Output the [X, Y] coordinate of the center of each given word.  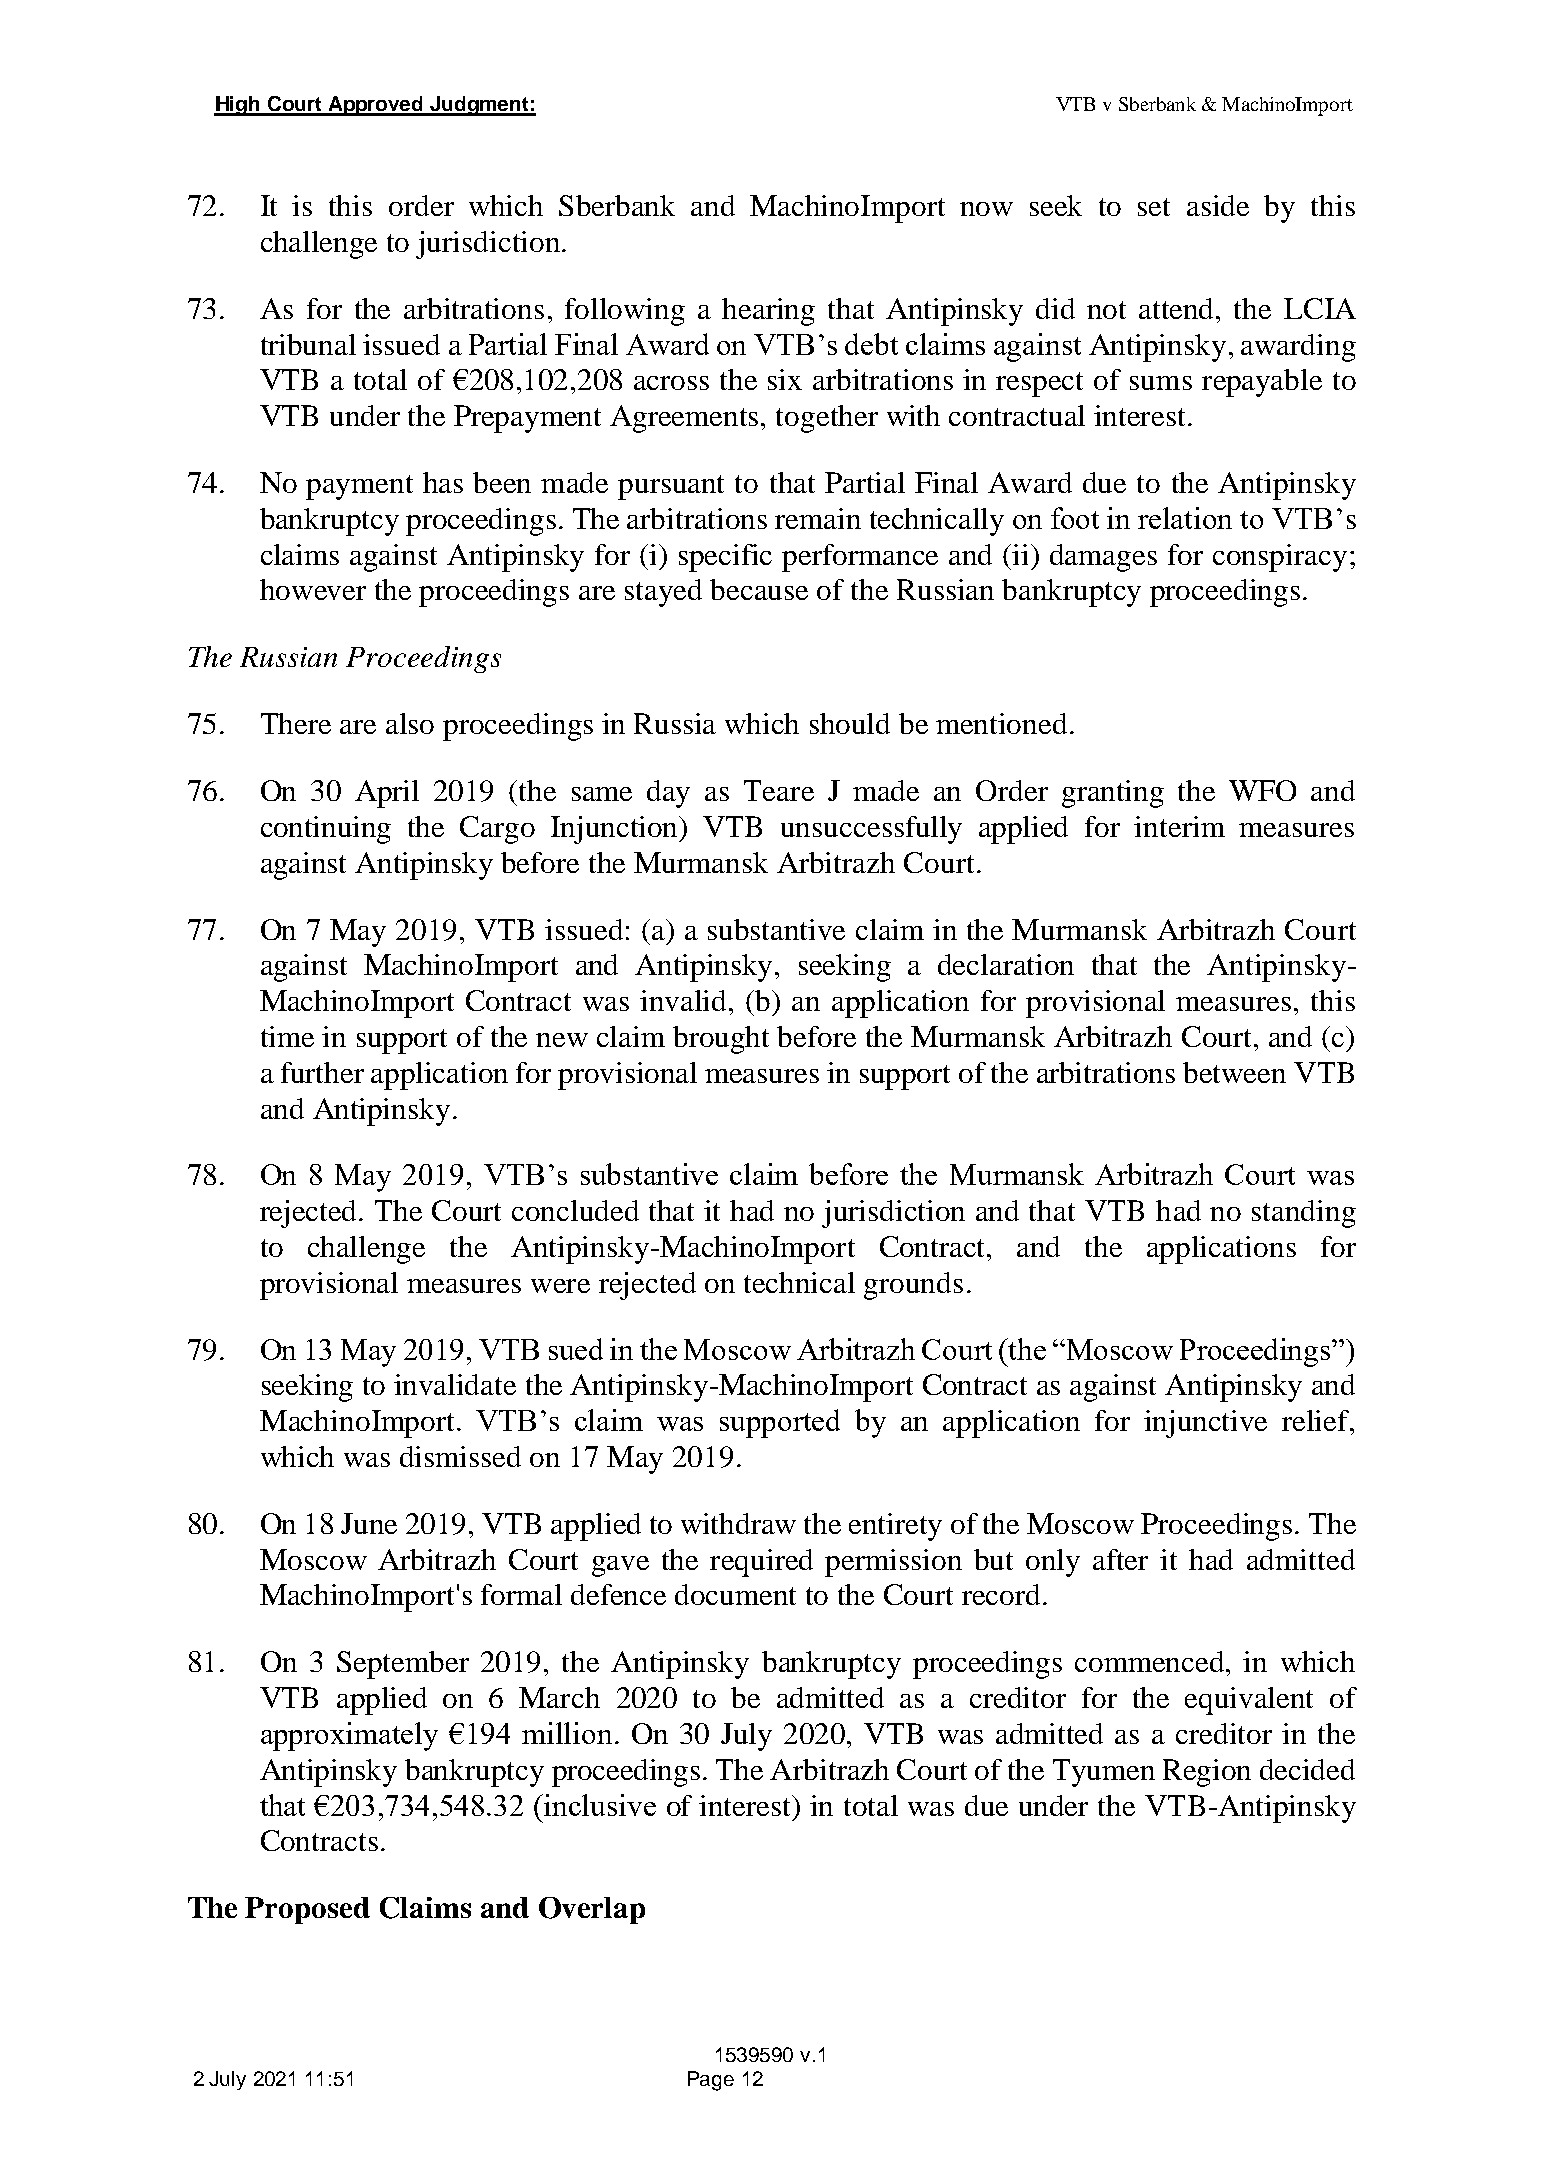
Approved [376, 106]
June [369, 1523]
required [761, 1563]
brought [721, 1040]
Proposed [307, 1910]
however [313, 589]
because [759, 589]
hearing [768, 312]
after [1120, 1559]
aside [1218, 205]
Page [711, 2081]
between [1234, 1072]
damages [1103, 558]
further [322, 1072]
